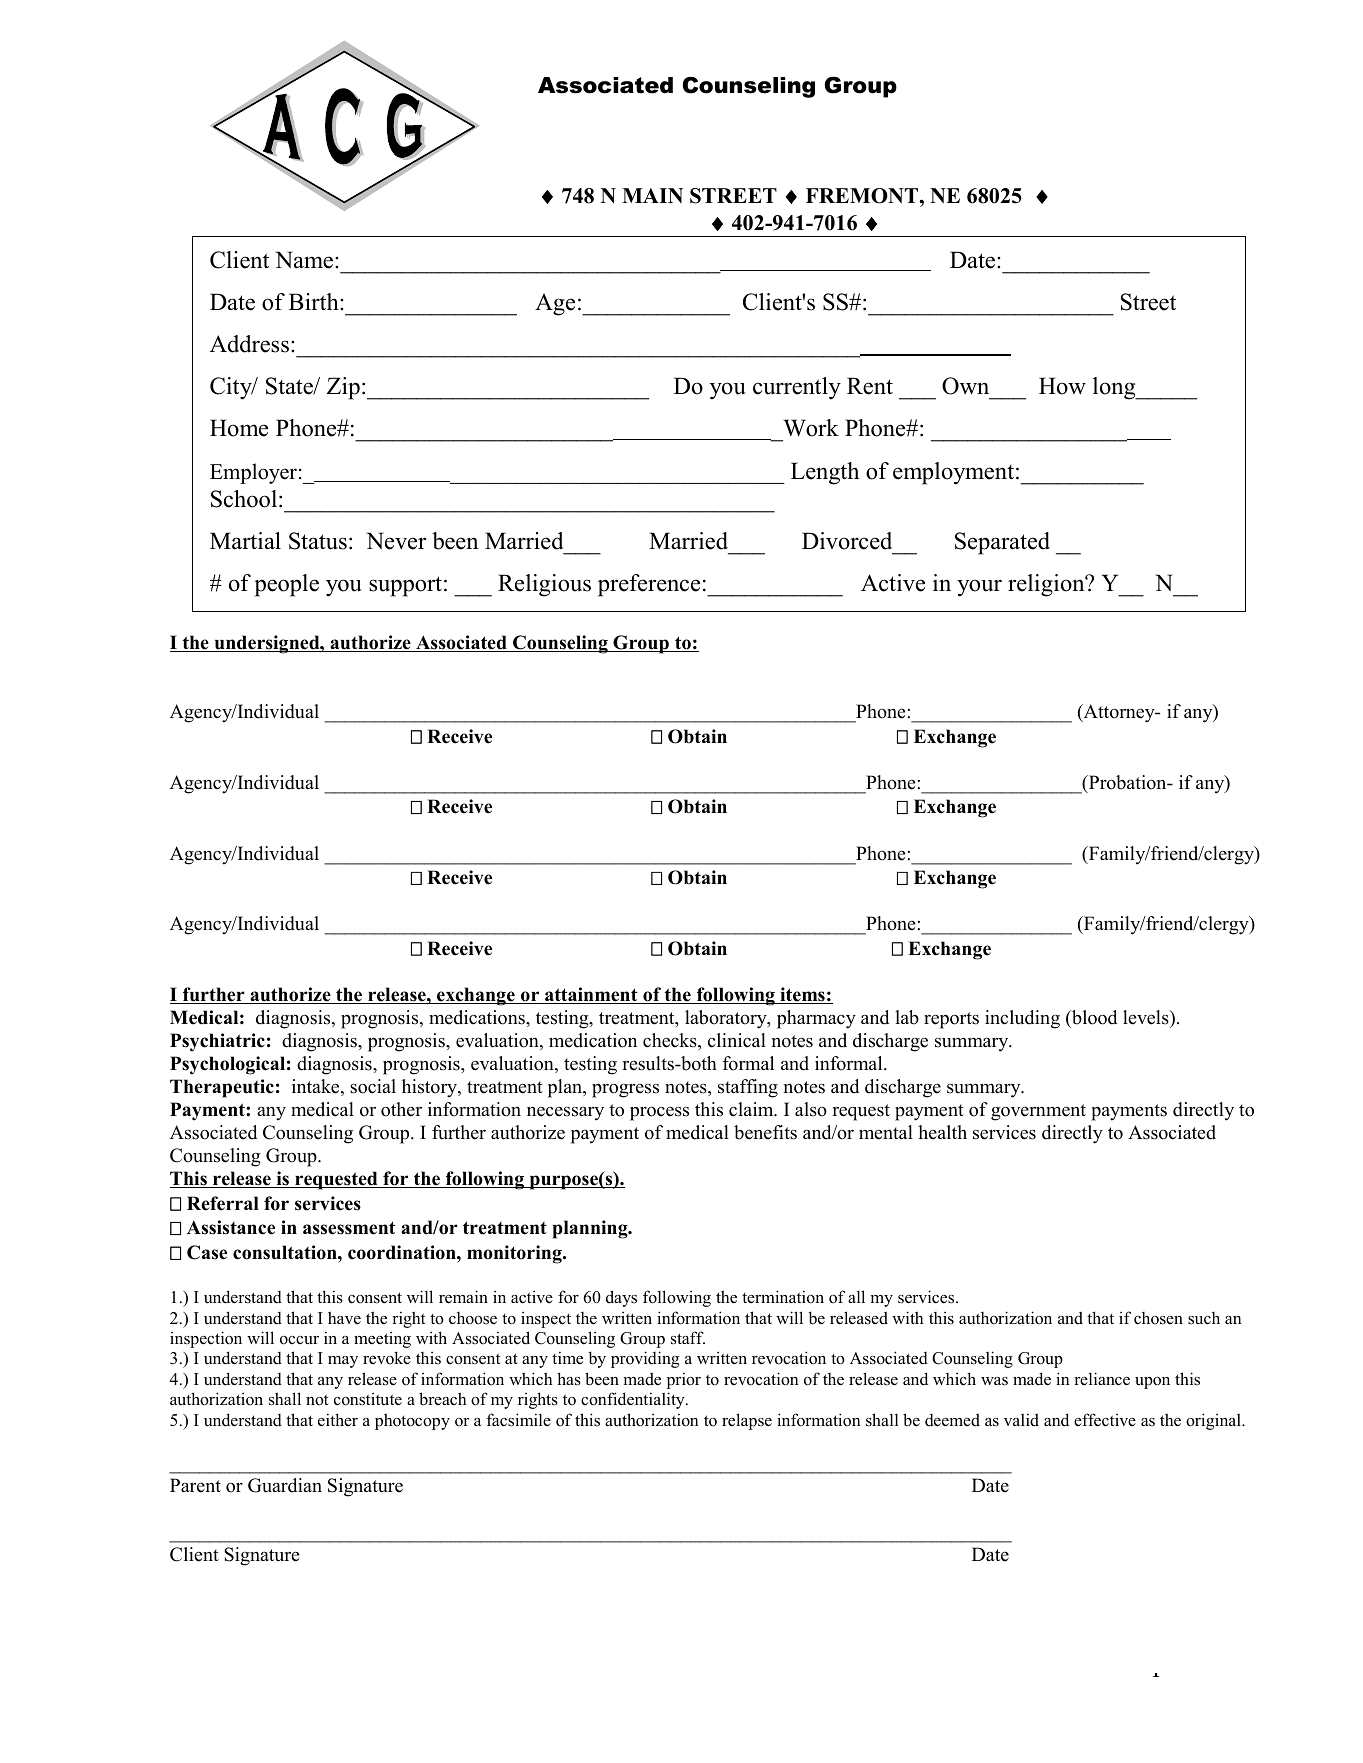  I want to click on your, so click(979, 588).
